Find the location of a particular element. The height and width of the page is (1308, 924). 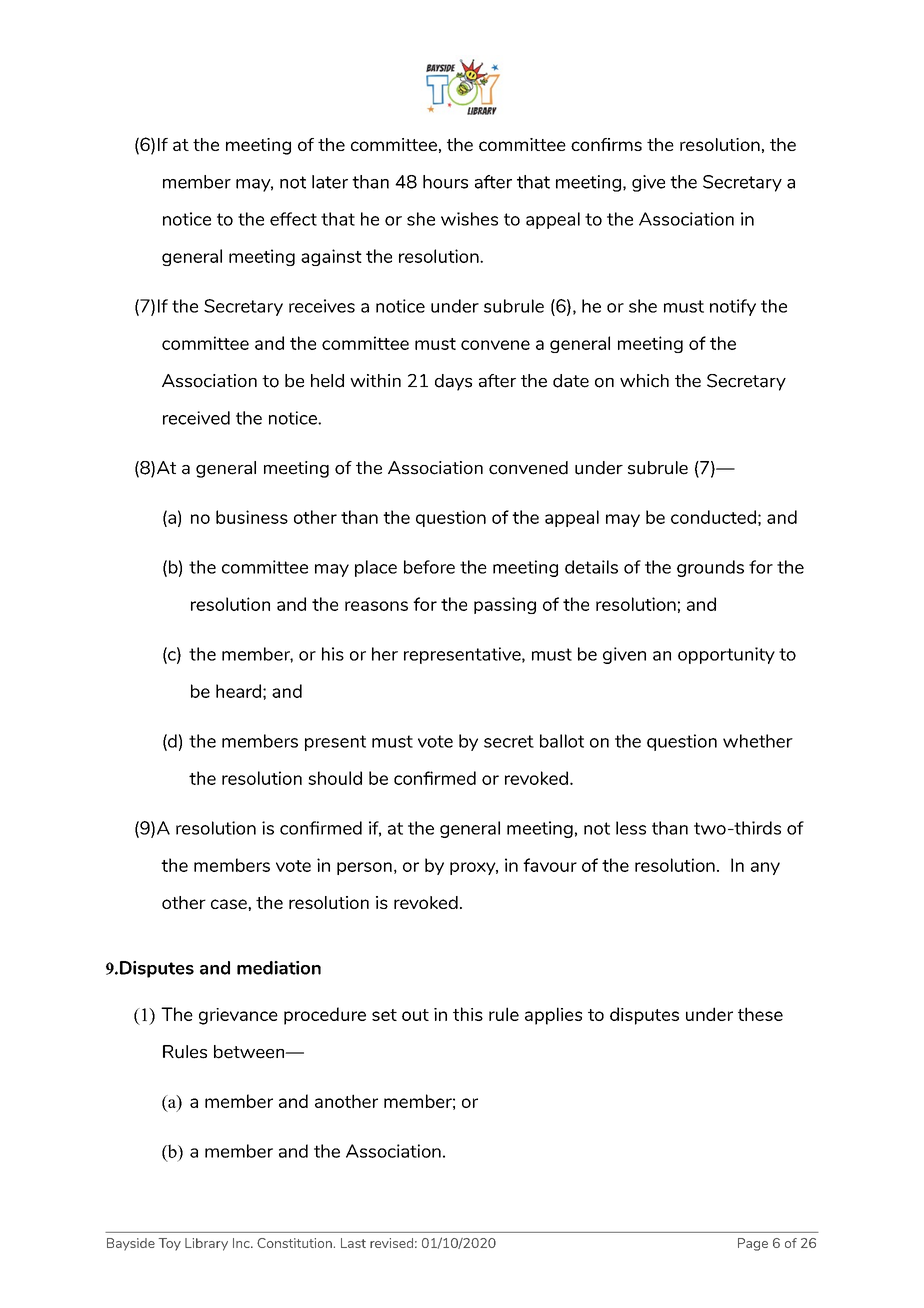

notify is located at coordinates (733, 307).
